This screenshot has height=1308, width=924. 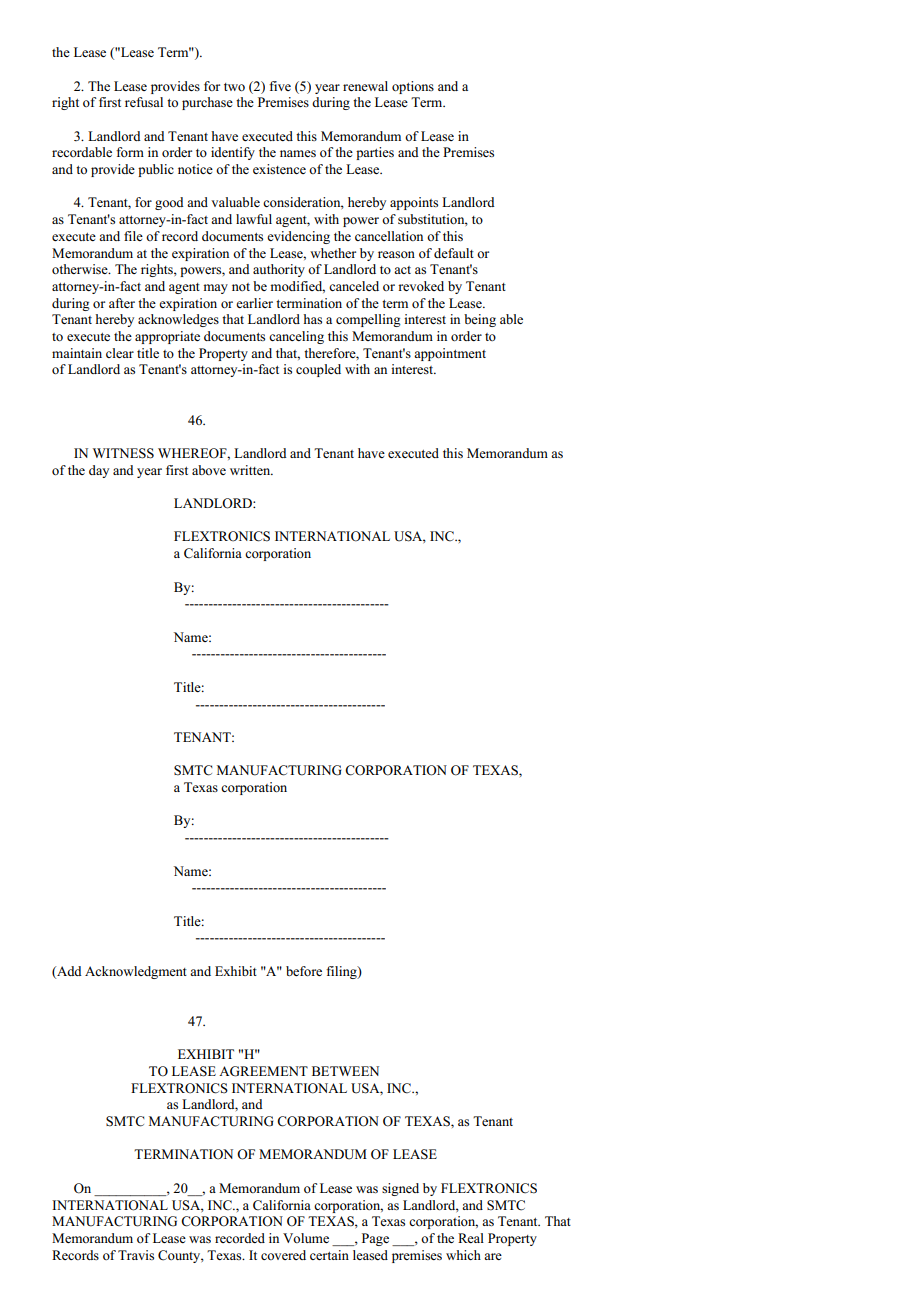 I want to click on before, so click(x=304, y=971).
